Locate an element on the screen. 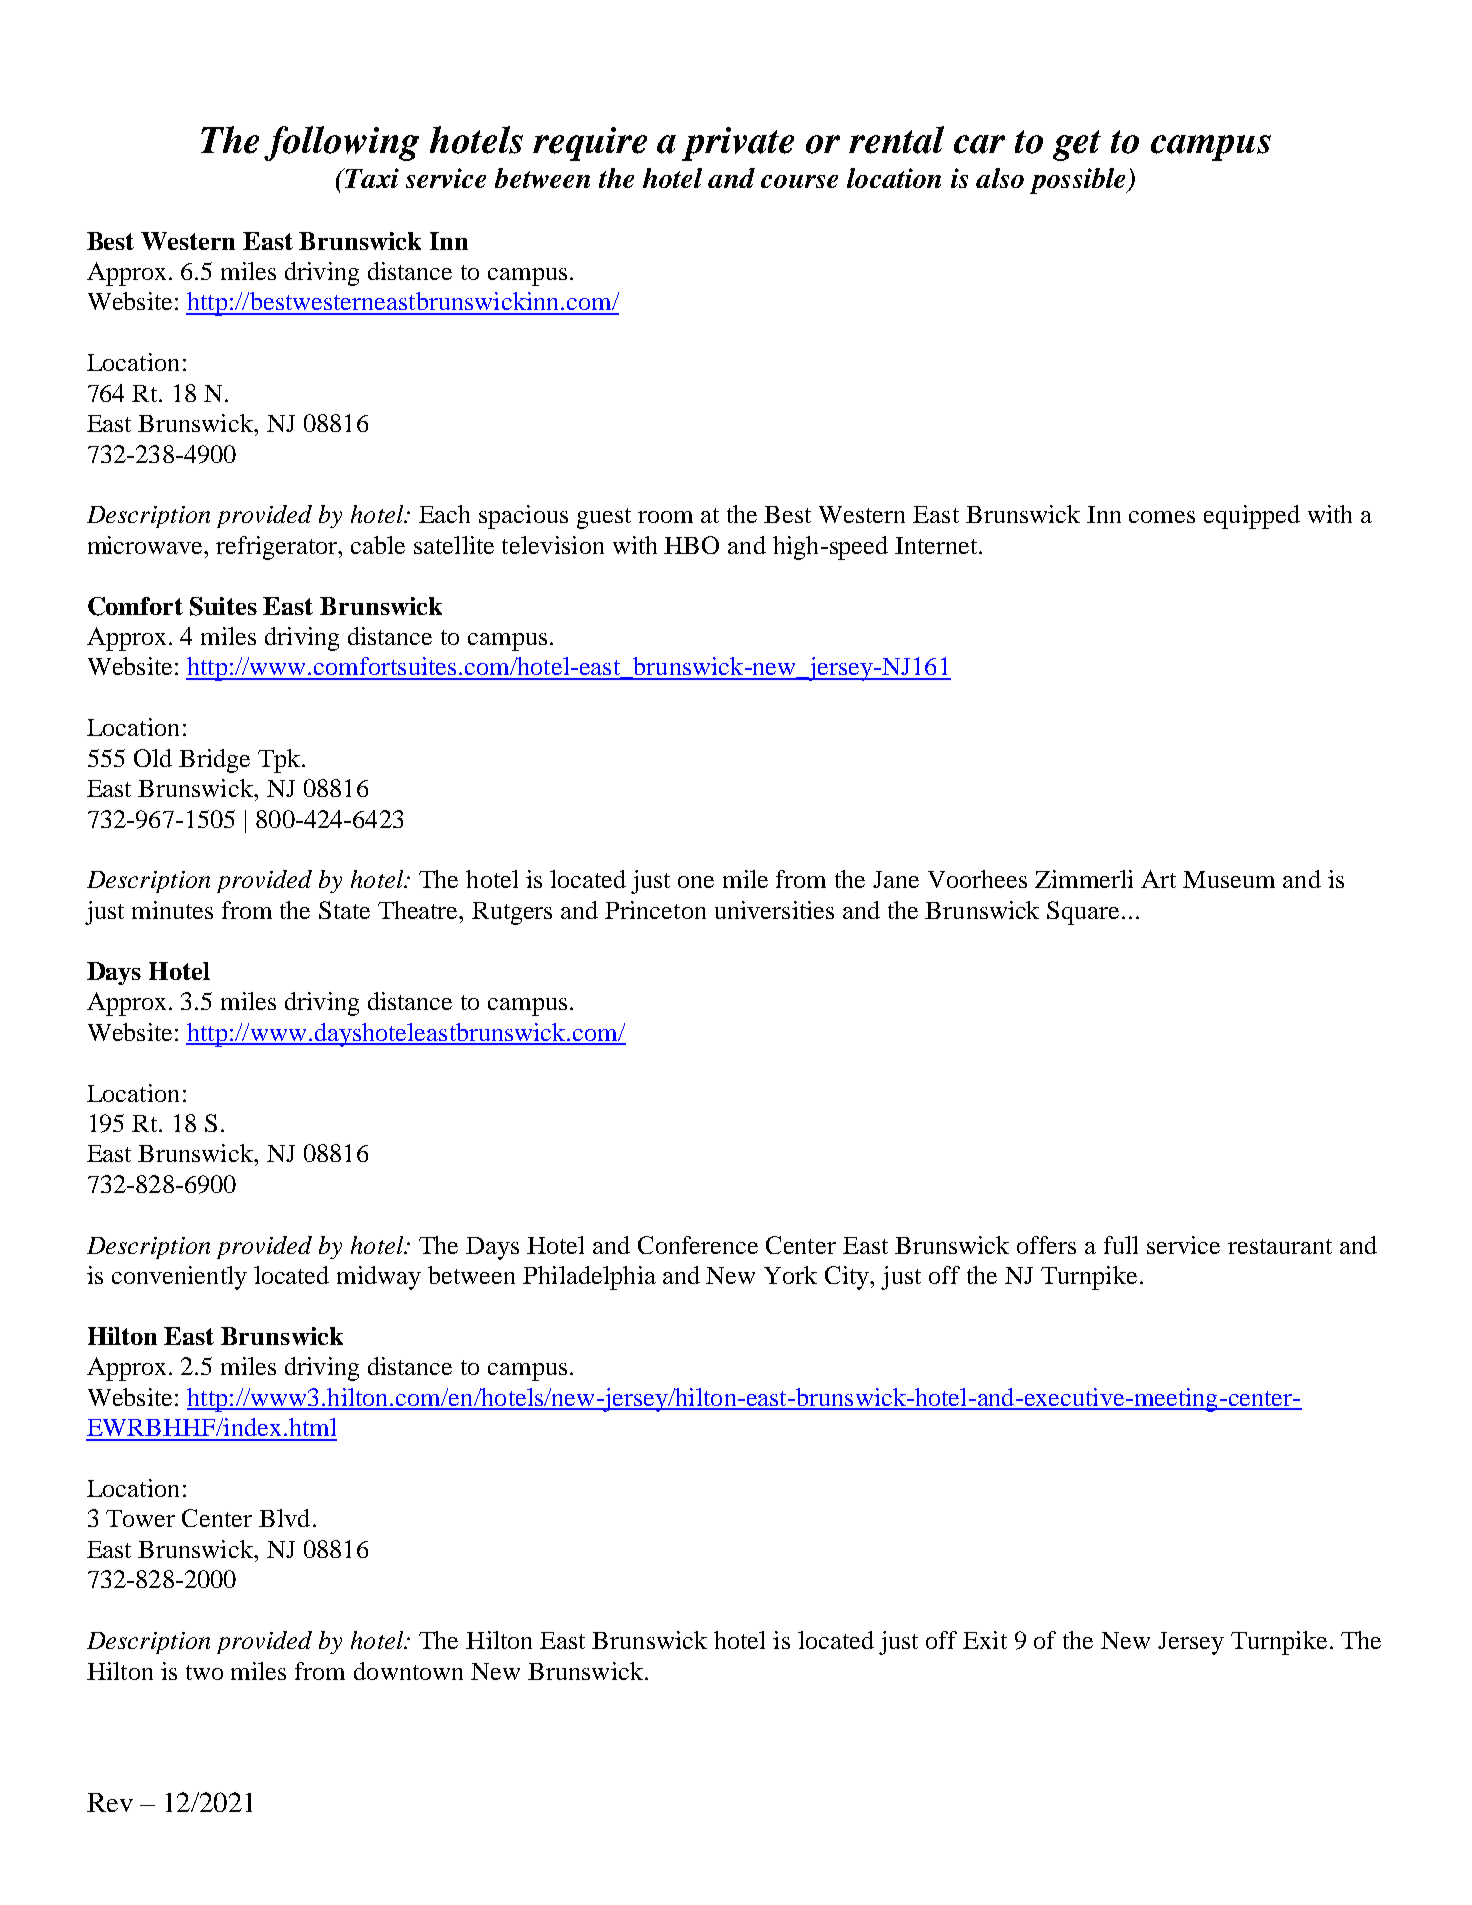  private is located at coordinates (738, 144).
